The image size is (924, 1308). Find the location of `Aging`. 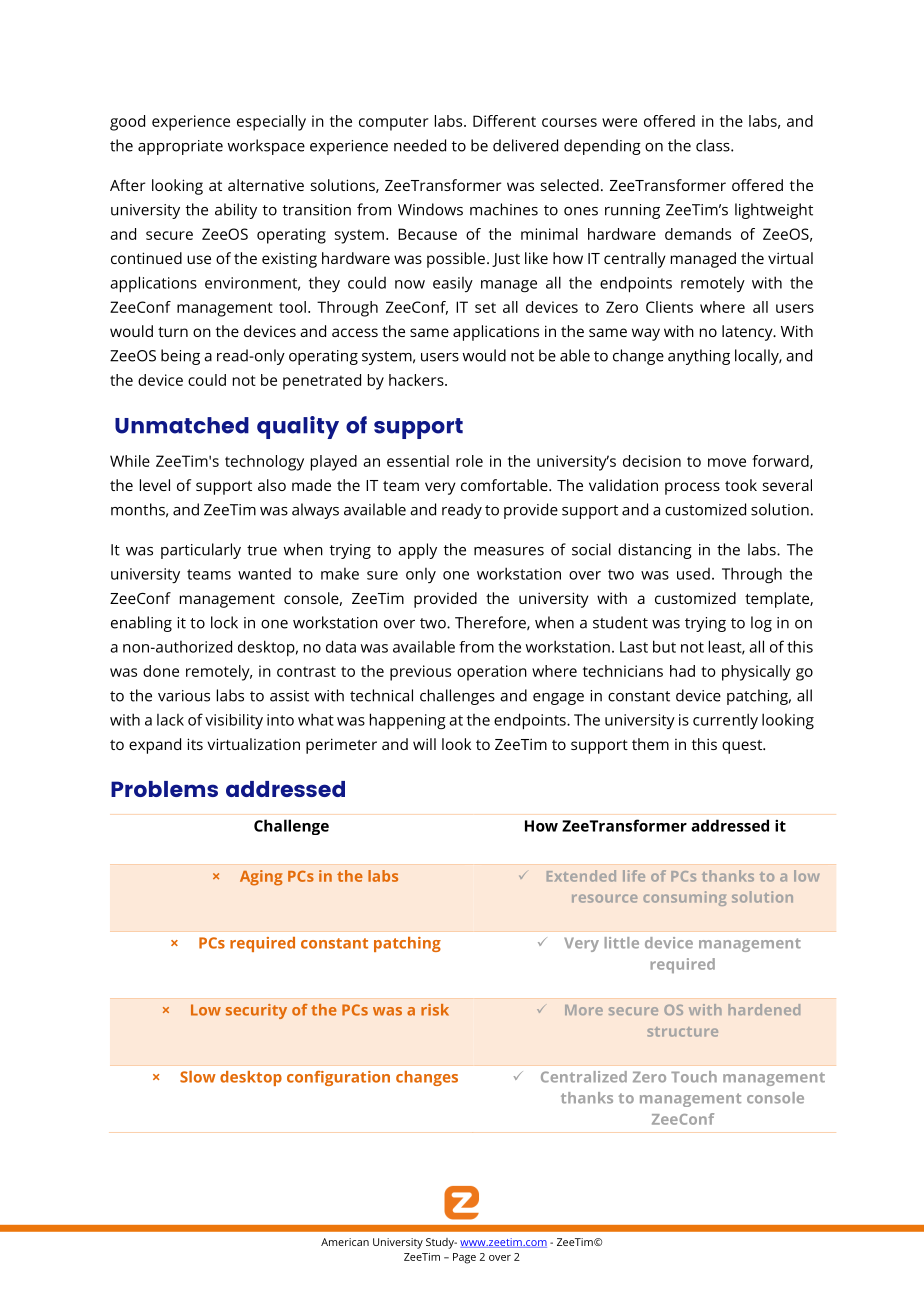

Aging is located at coordinates (261, 878).
